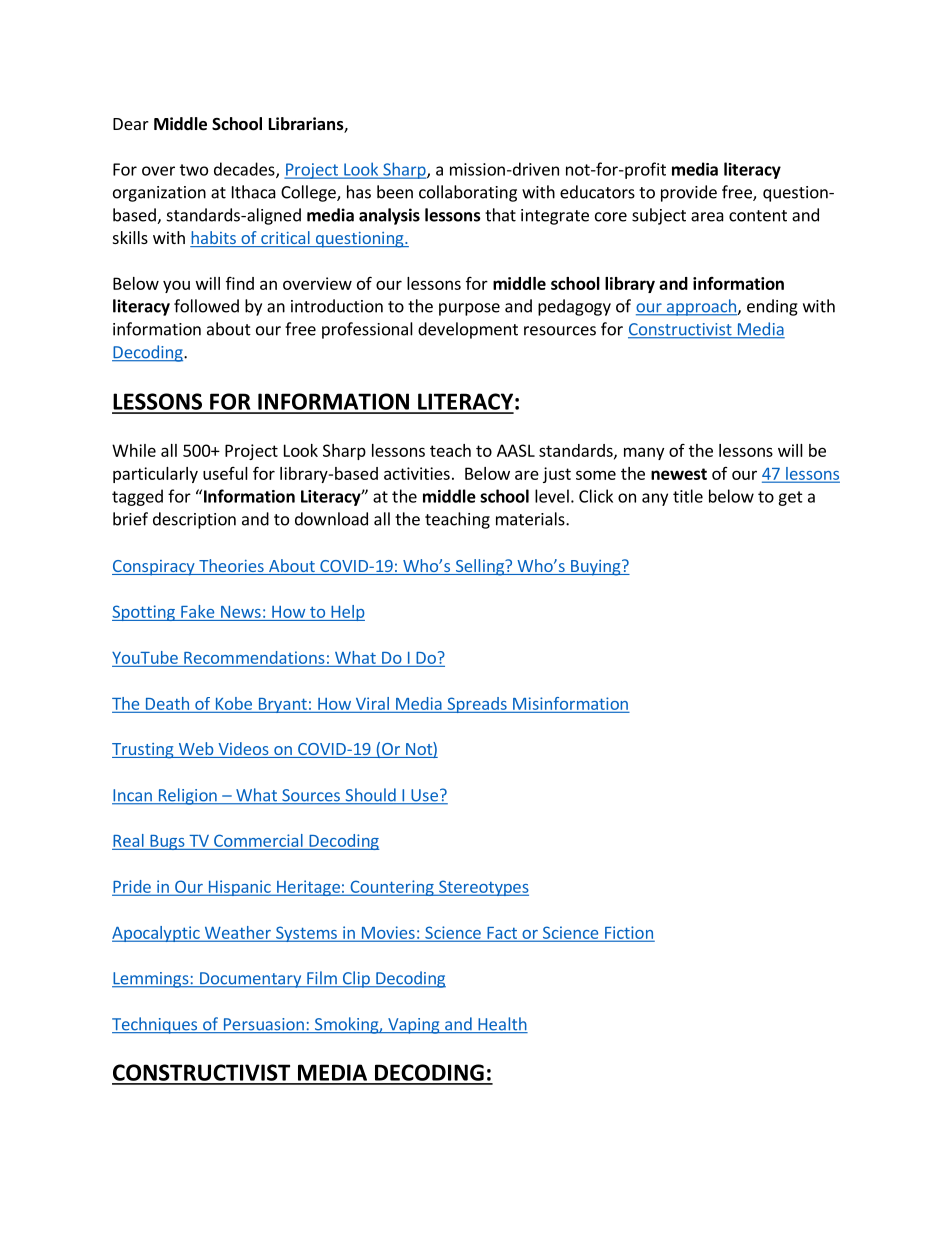  What do you see at coordinates (194, 170) in the document?
I see `two` at bounding box center [194, 170].
